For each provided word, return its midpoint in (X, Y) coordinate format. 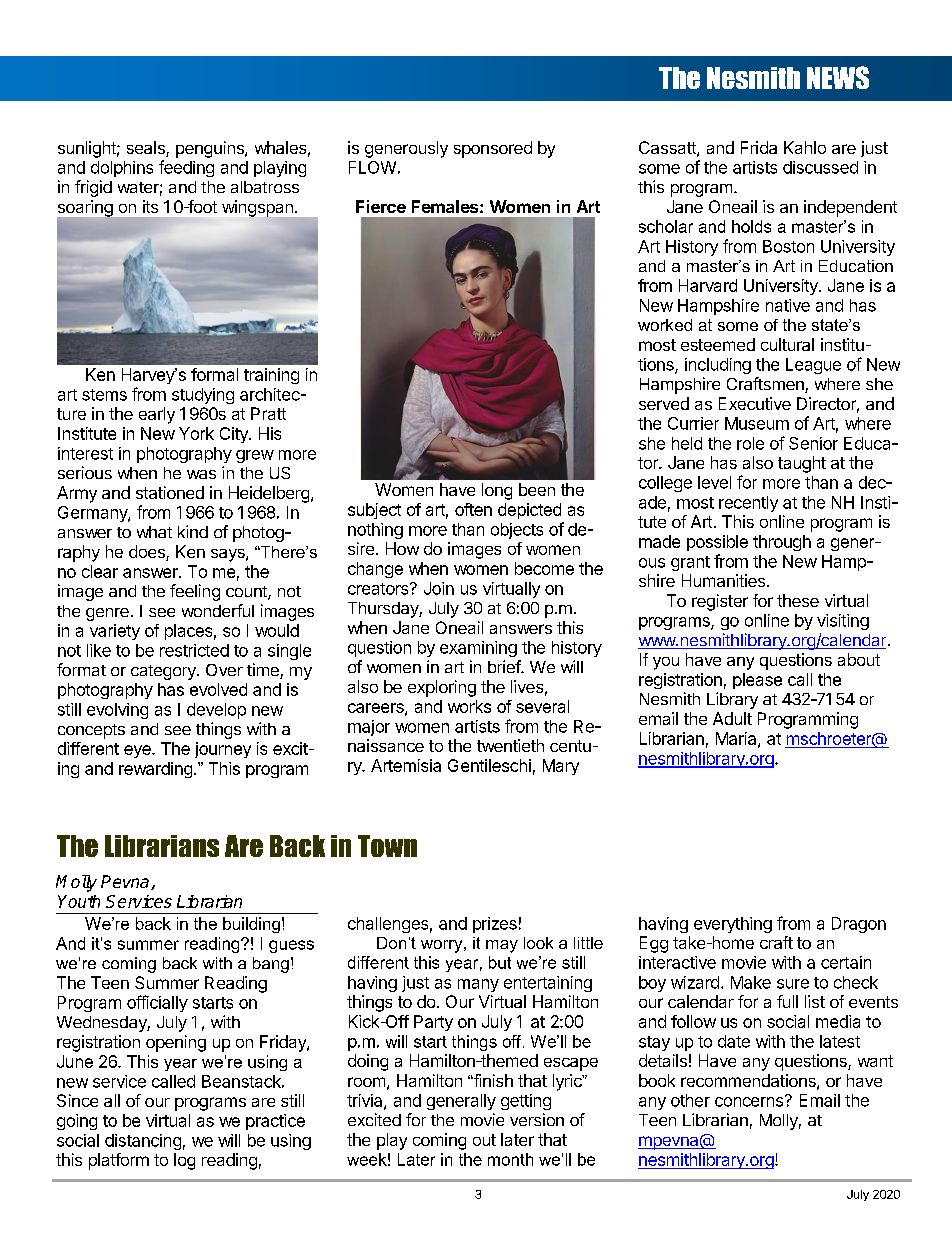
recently (748, 504)
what (154, 532)
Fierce (381, 206)
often (473, 509)
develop (216, 711)
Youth (79, 901)
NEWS (838, 77)
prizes (495, 925)
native (788, 305)
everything (733, 925)
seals (147, 149)
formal (214, 374)
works (469, 706)
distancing (143, 1142)
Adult (732, 718)
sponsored (493, 149)
